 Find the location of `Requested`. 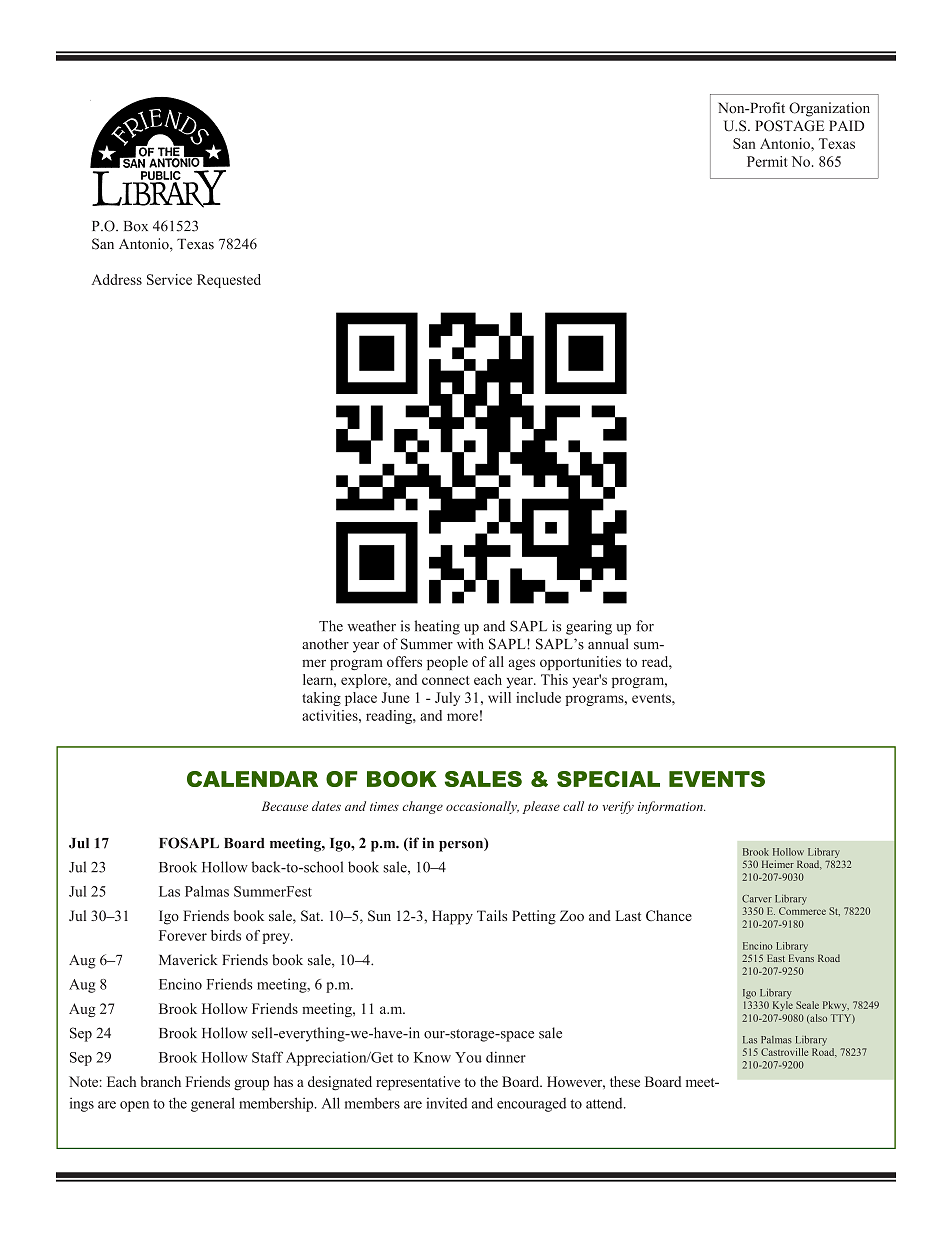

Requested is located at coordinates (229, 281).
